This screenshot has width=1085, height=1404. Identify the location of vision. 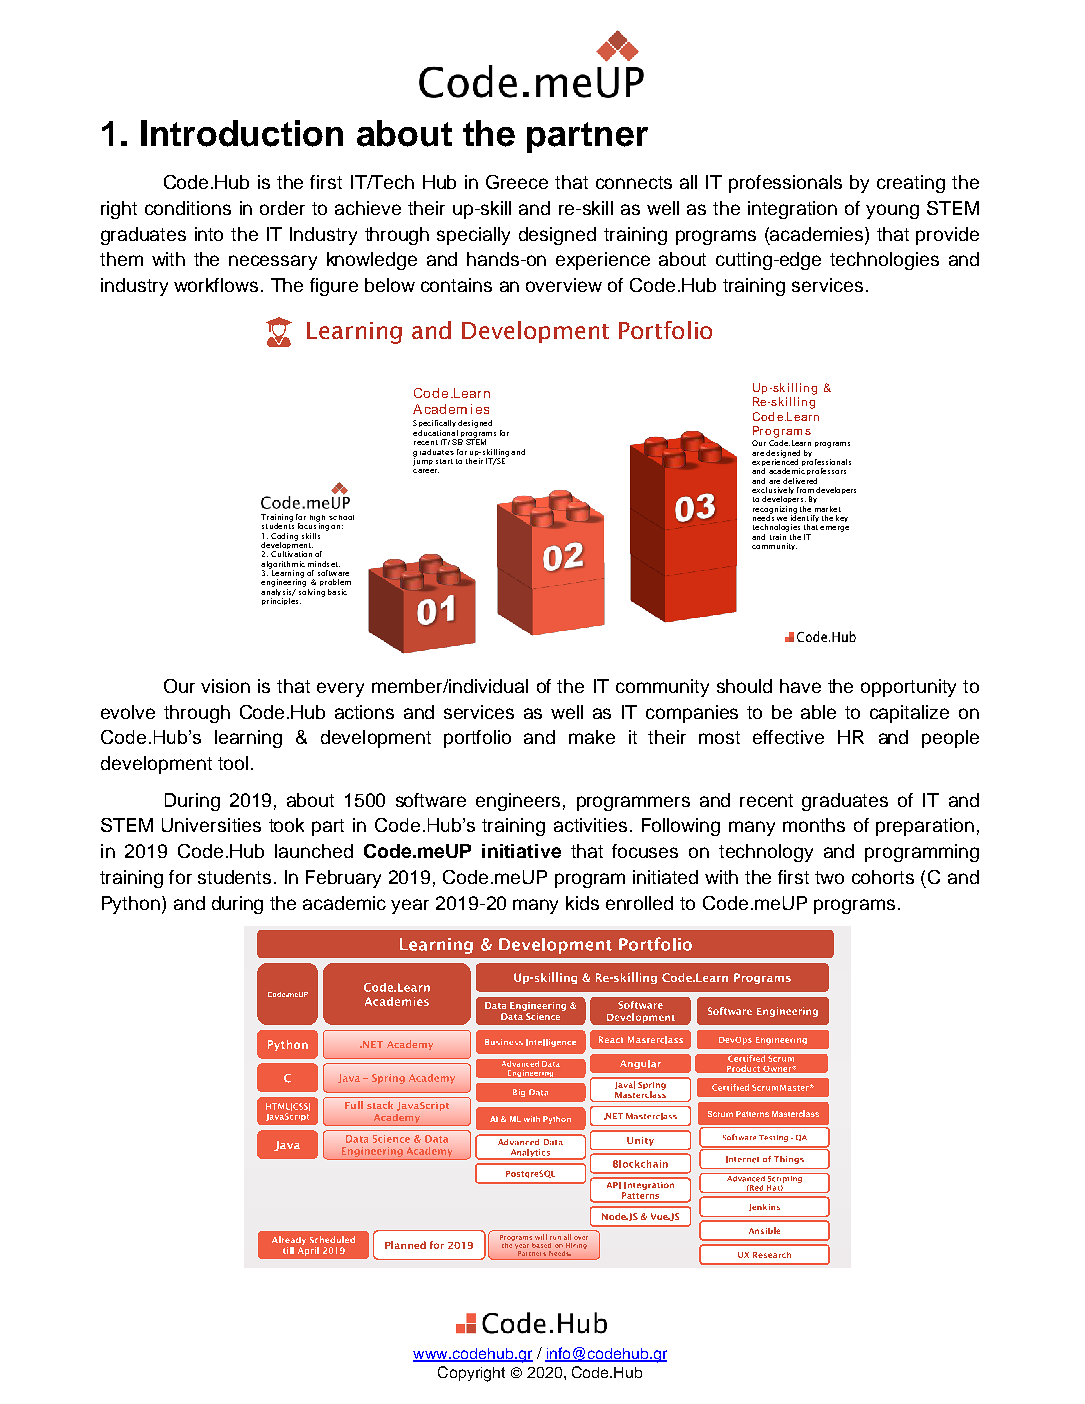
(225, 686).
